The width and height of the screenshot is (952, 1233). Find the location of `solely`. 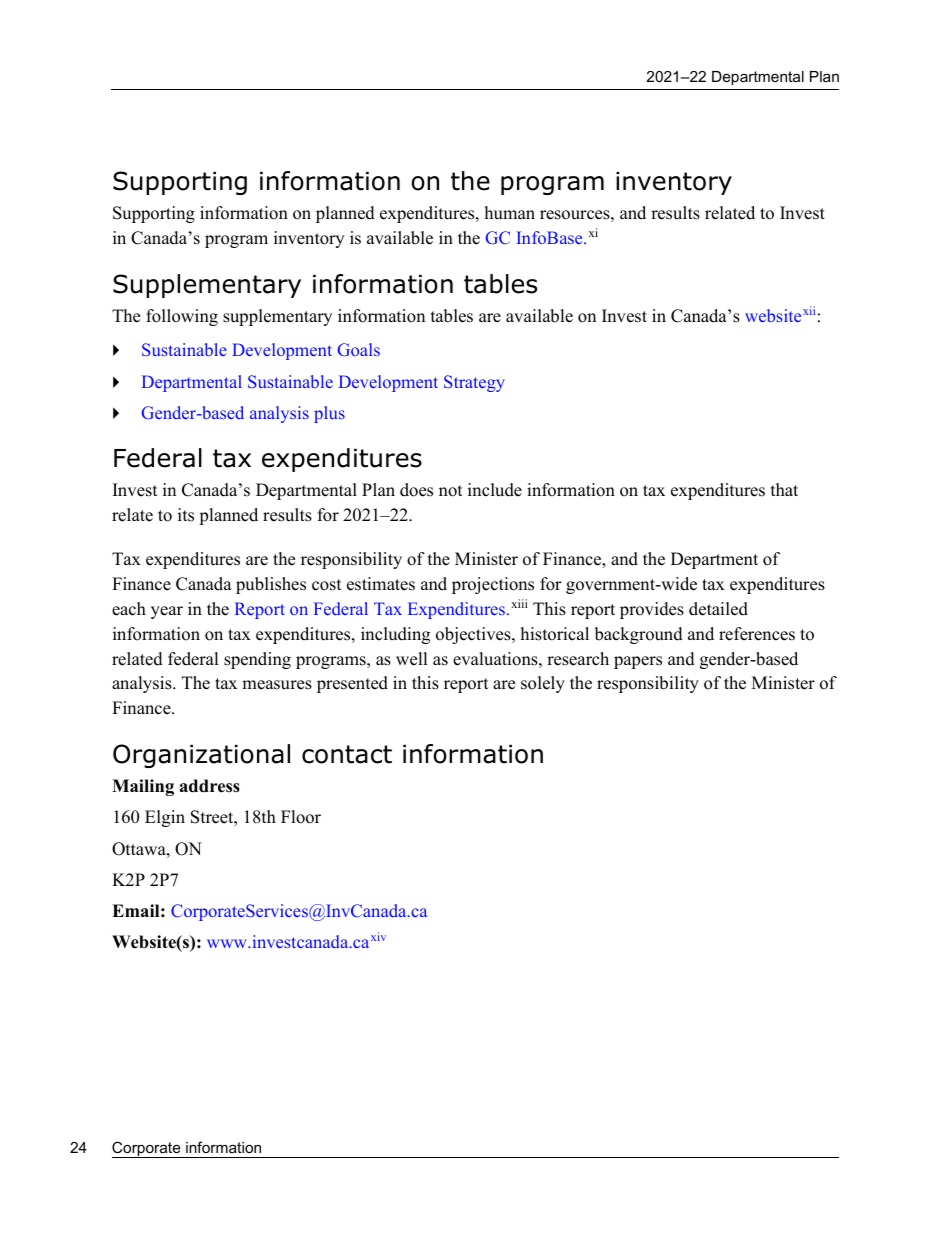

solely is located at coordinates (543, 684).
